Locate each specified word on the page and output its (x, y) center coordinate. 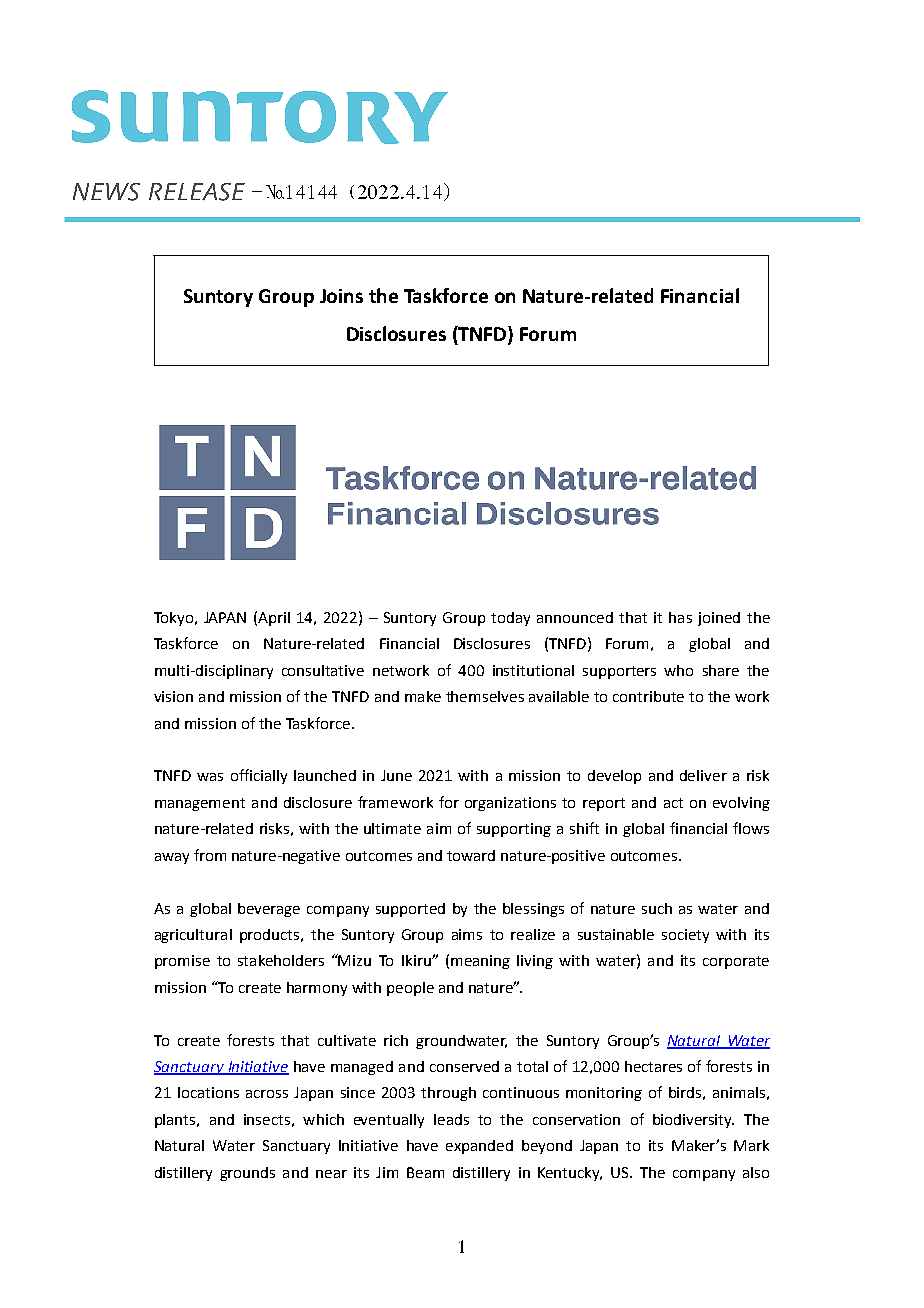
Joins (341, 296)
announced (575, 617)
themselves (485, 696)
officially (259, 776)
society (685, 936)
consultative (323, 670)
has (680, 617)
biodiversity (693, 1121)
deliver (703, 775)
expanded (479, 1147)
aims (467, 934)
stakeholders (281, 960)
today (510, 619)
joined (719, 619)
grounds (247, 1174)
